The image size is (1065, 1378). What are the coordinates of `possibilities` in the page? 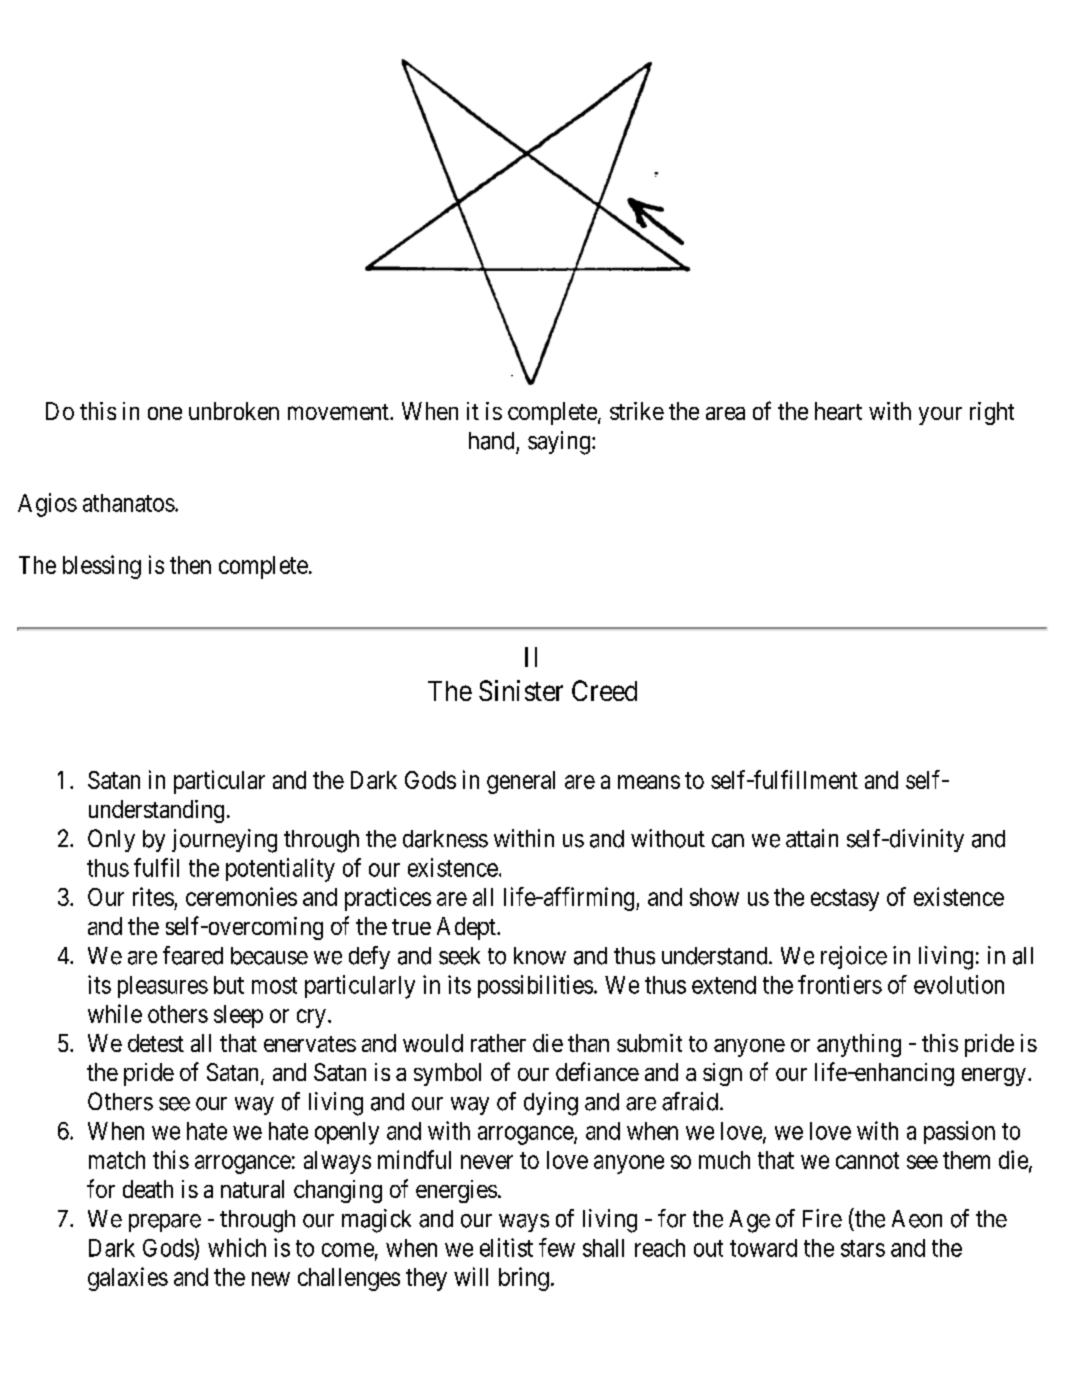 It's located at (535, 986).
